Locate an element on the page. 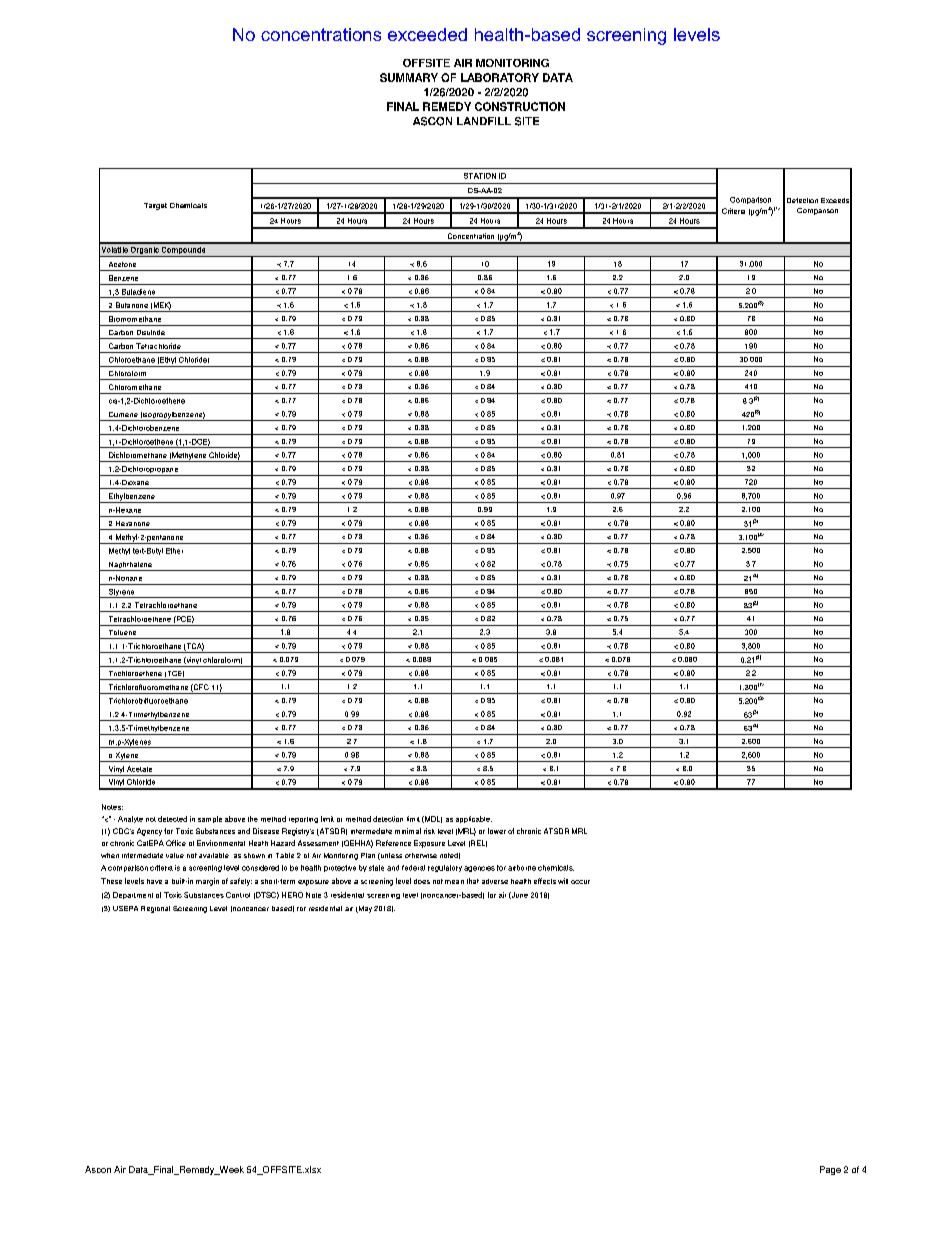  Acetone is located at coordinates (122, 264).
